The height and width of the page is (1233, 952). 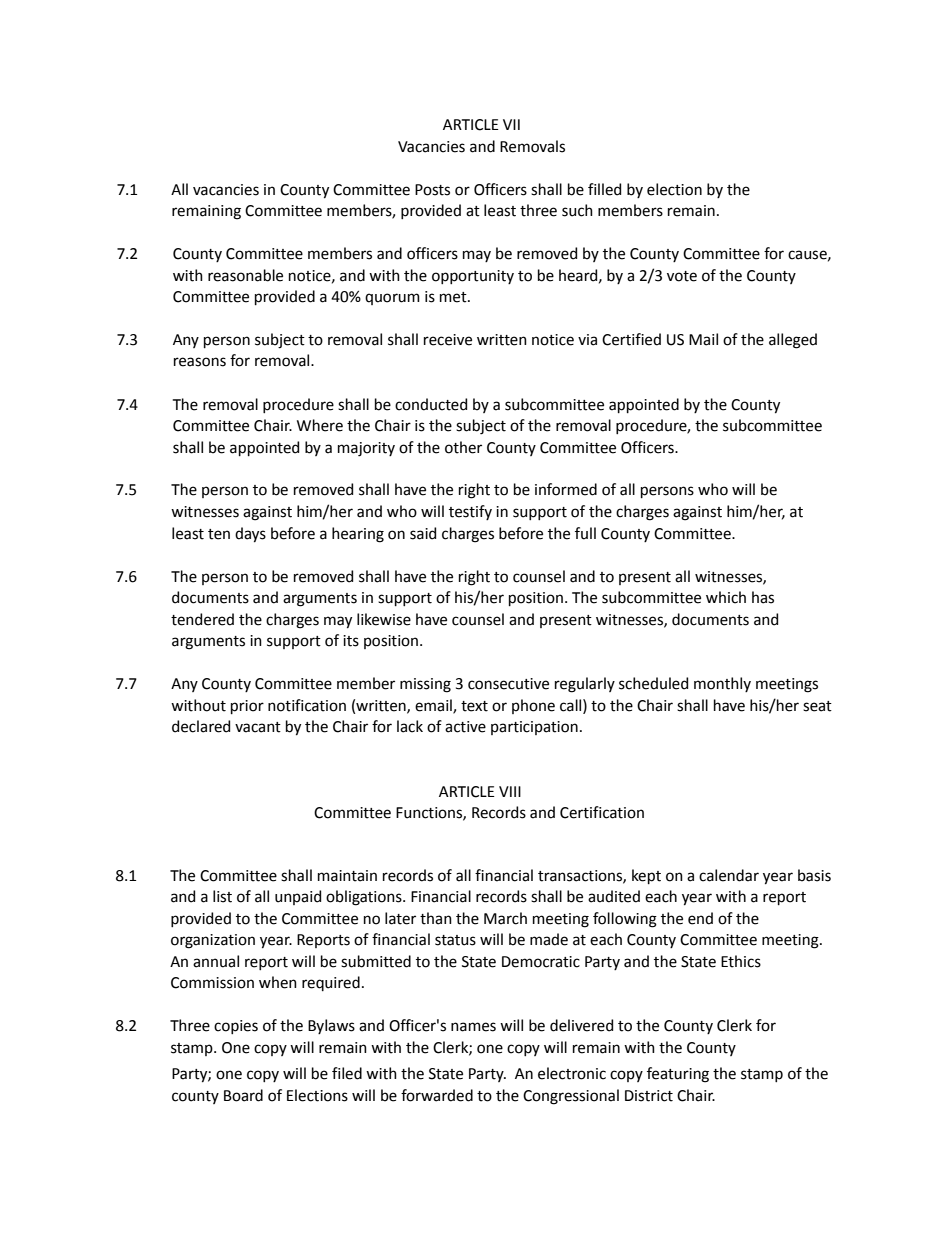 I want to click on its, so click(x=351, y=641).
